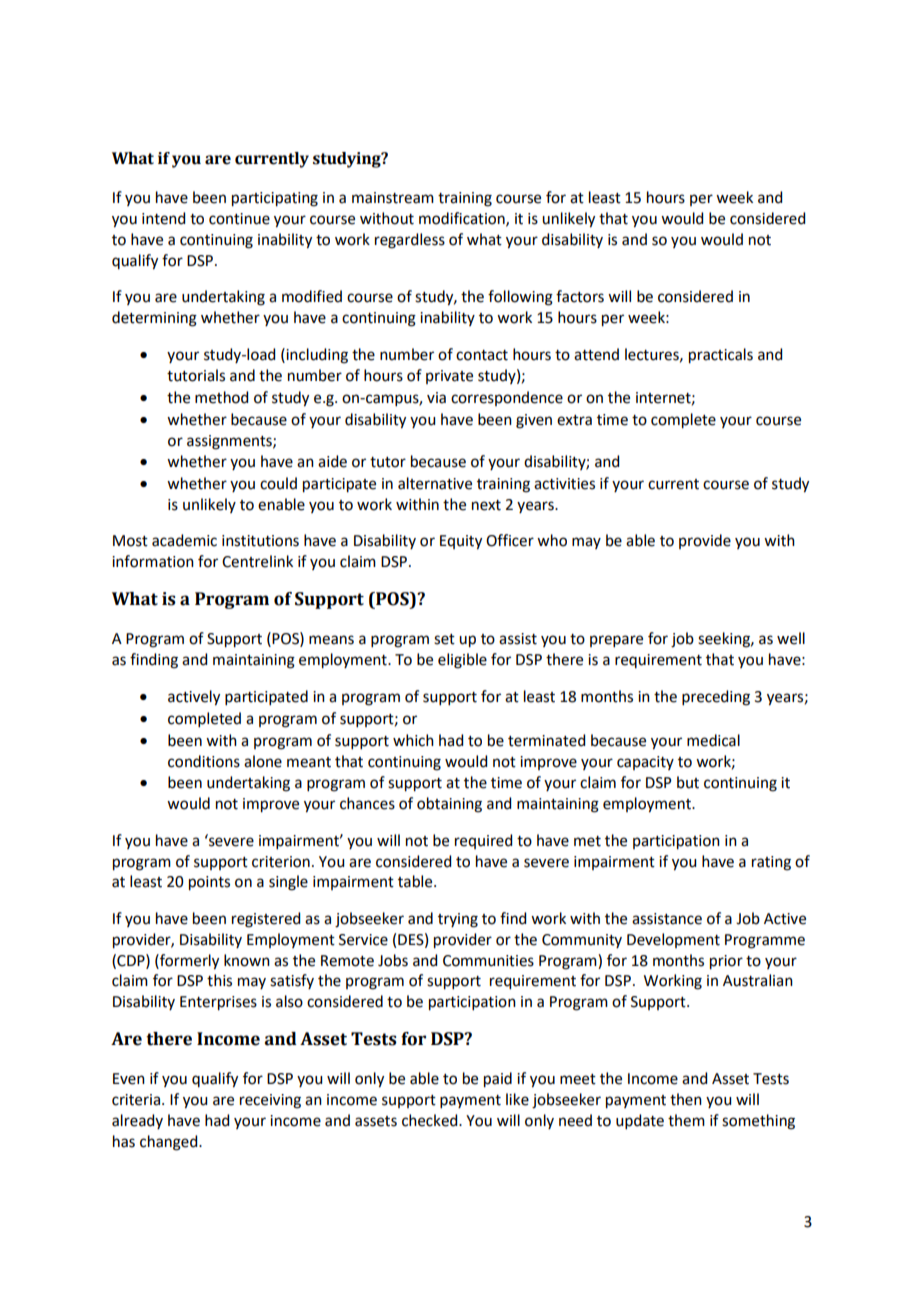 The image size is (924, 1308). Describe the element at coordinates (431, 1120) in the page. I see `checked` at that location.
